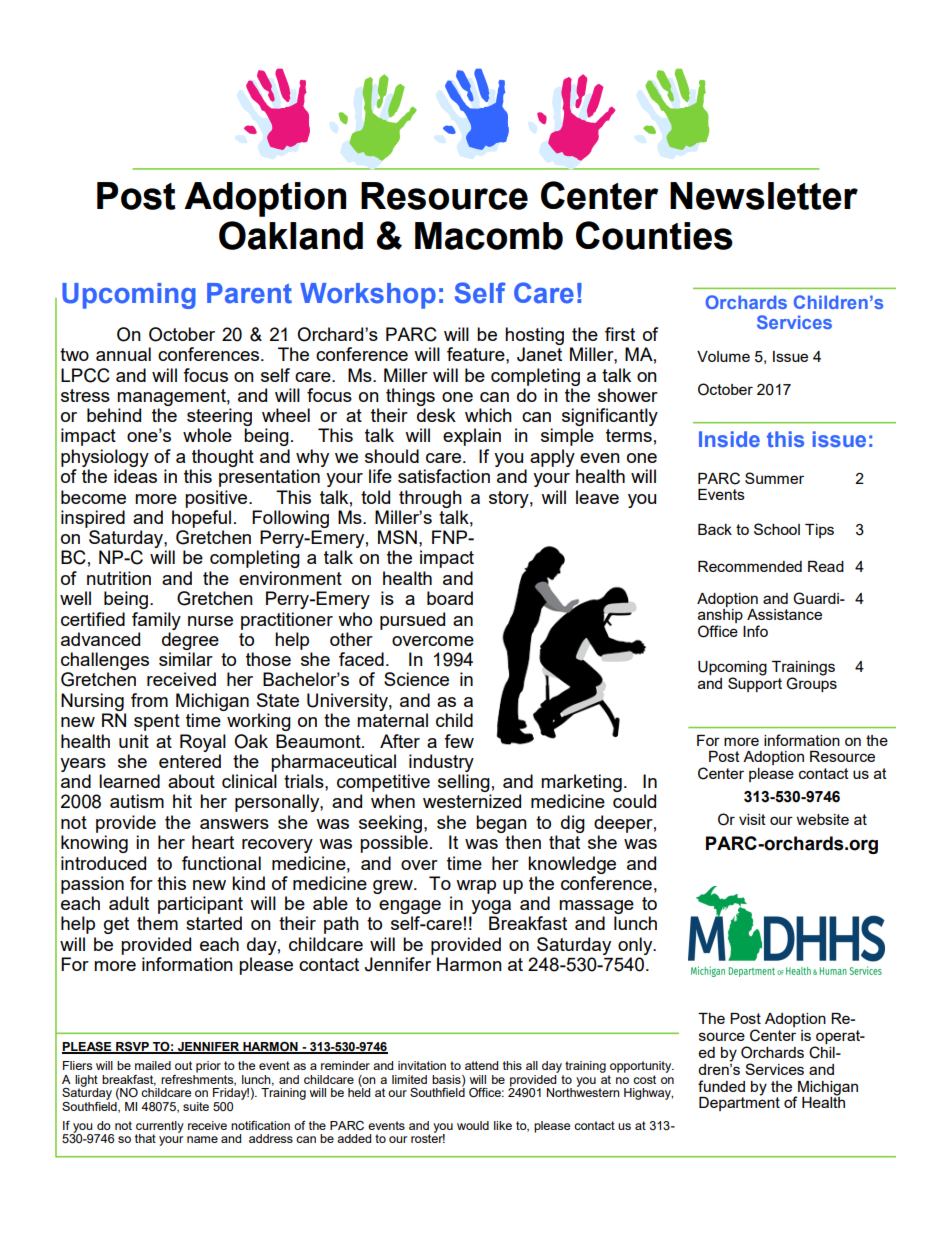  I want to click on Support, so click(755, 683).
